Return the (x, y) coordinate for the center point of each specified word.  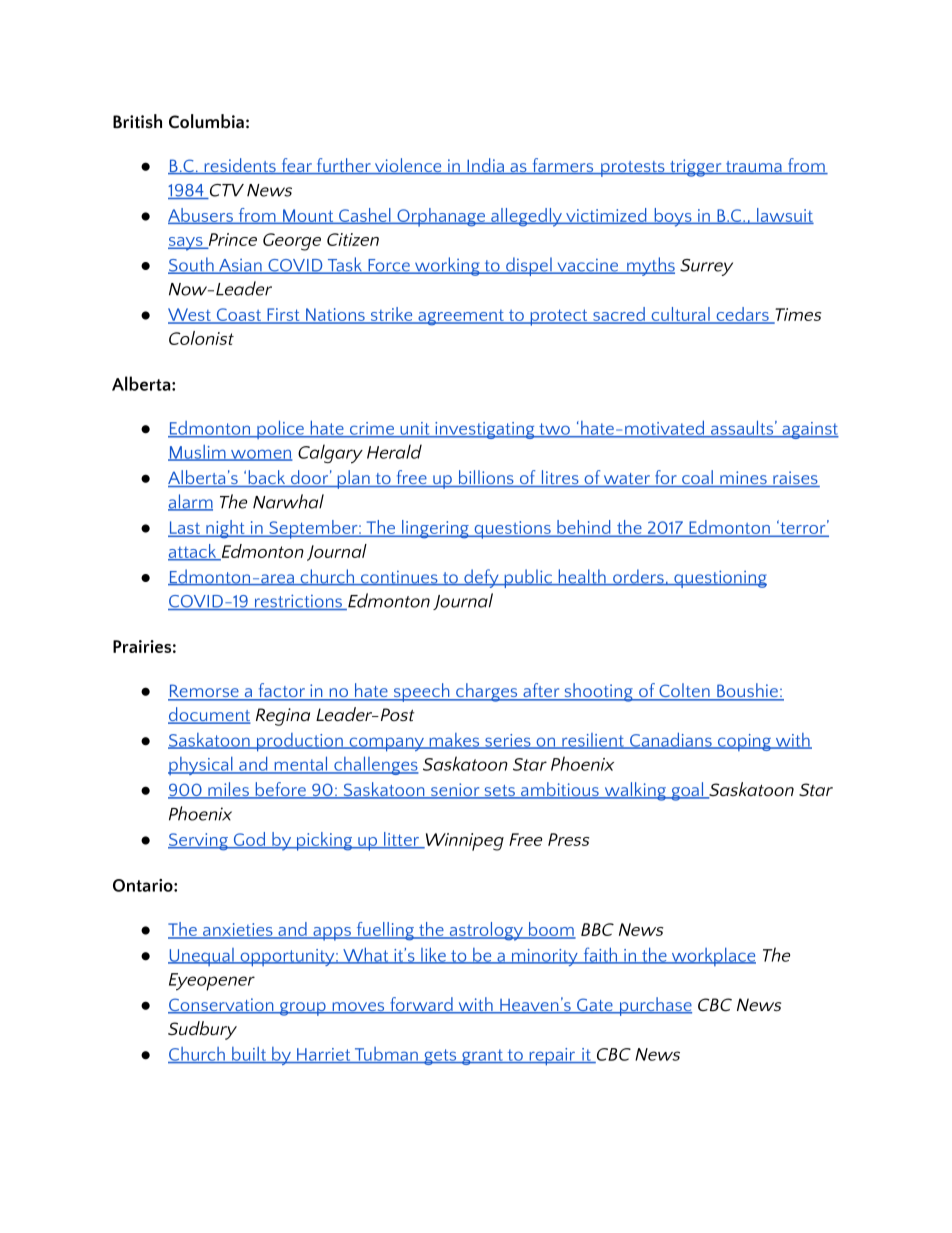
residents (240, 166)
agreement (461, 318)
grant (482, 1057)
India (485, 166)
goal (687, 791)
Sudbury (202, 1030)
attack (193, 552)
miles (228, 790)
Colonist (201, 338)
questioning (719, 579)
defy (481, 578)
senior (455, 791)
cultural (680, 315)
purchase (654, 1006)
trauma (753, 168)
